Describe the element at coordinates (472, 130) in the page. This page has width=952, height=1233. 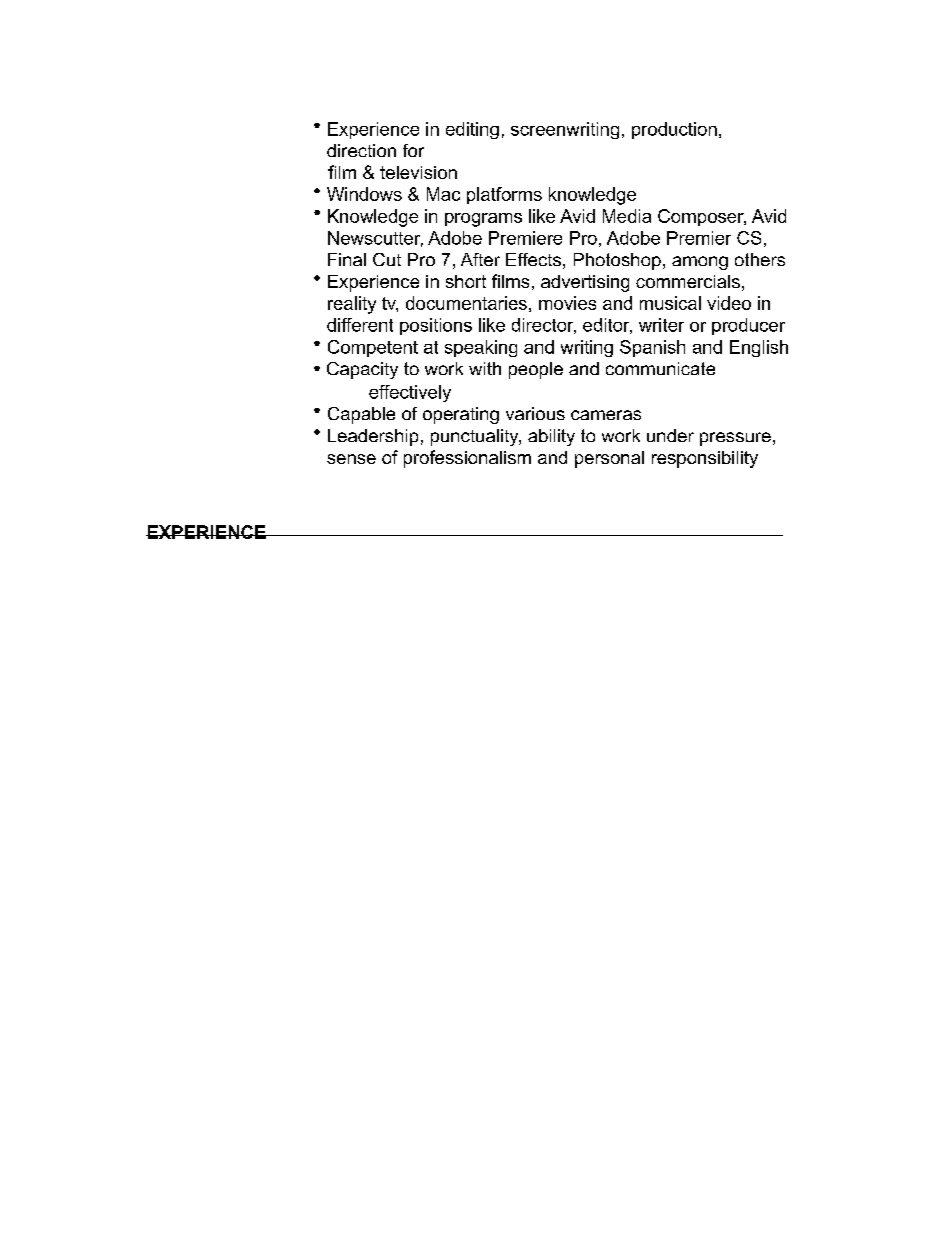
I see `editing` at that location.
